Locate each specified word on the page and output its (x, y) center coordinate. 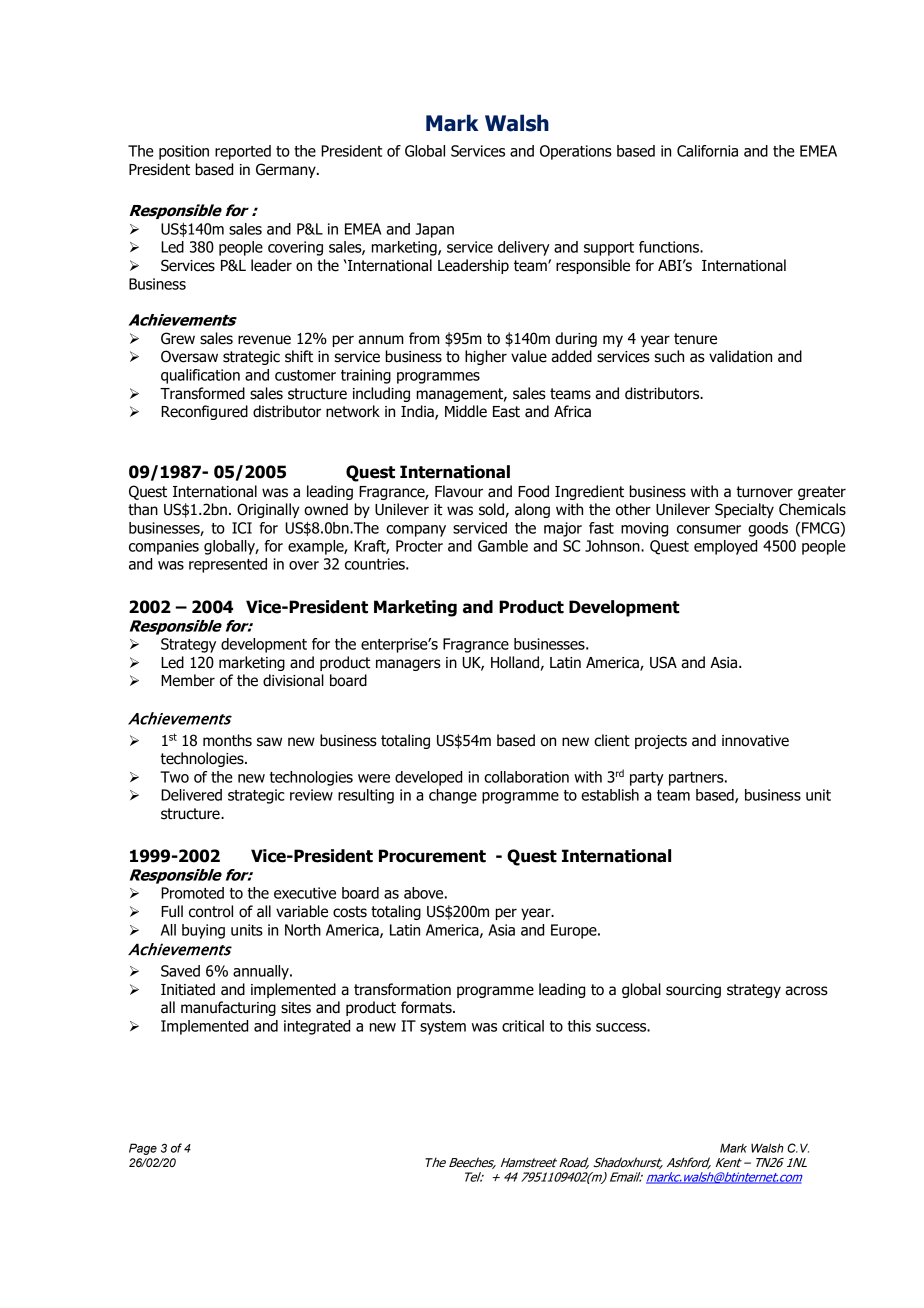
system (443, 1028)
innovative (755, 741)
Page (143, 1149)
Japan (434, 230)
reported (243, 152)
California (707, 151)
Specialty (744, 510)
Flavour (459, 491)
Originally (268, 510)
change (453, 796)
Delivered (191, 795)
